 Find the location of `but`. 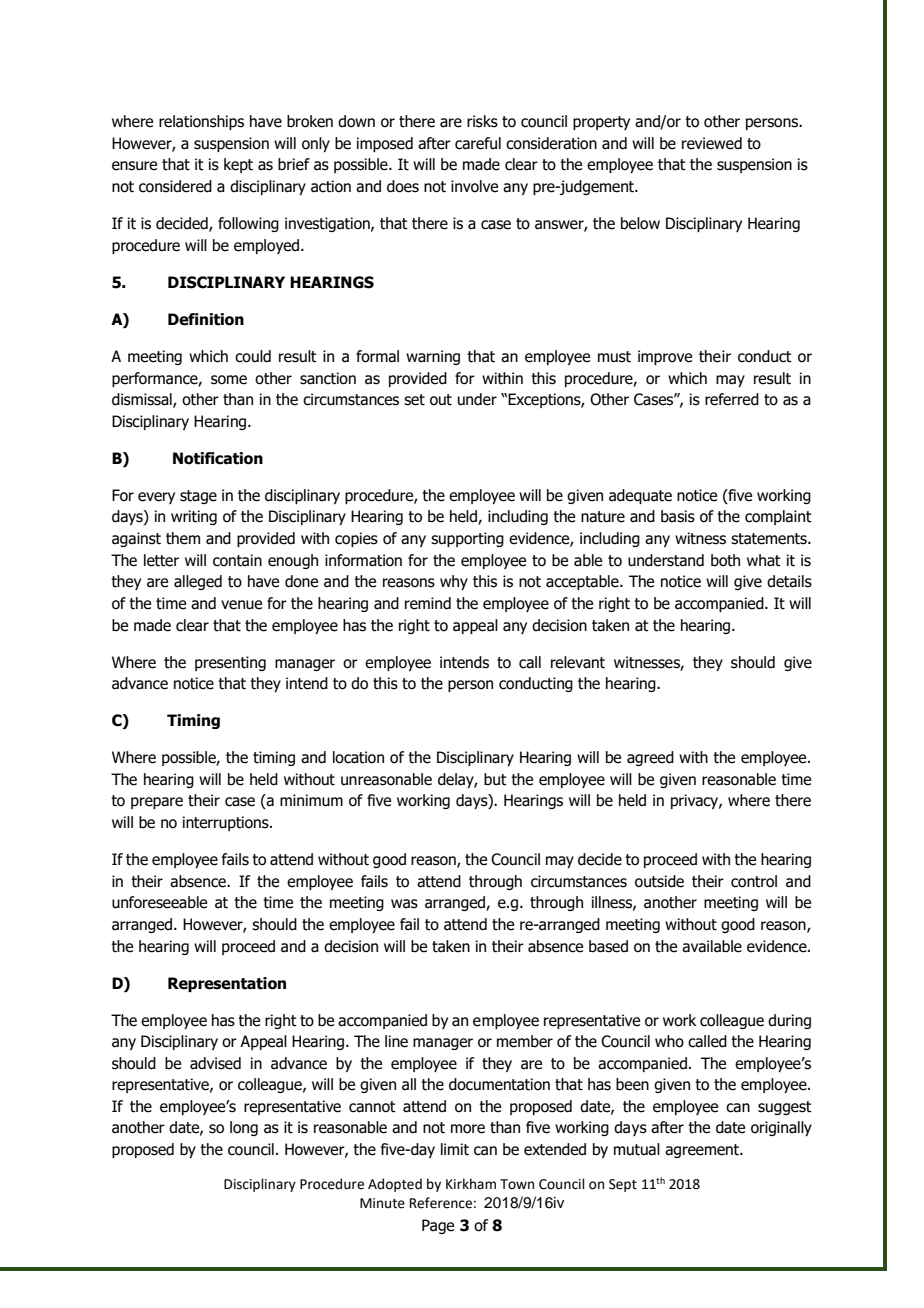

but is located at coordinates (495, 779).
